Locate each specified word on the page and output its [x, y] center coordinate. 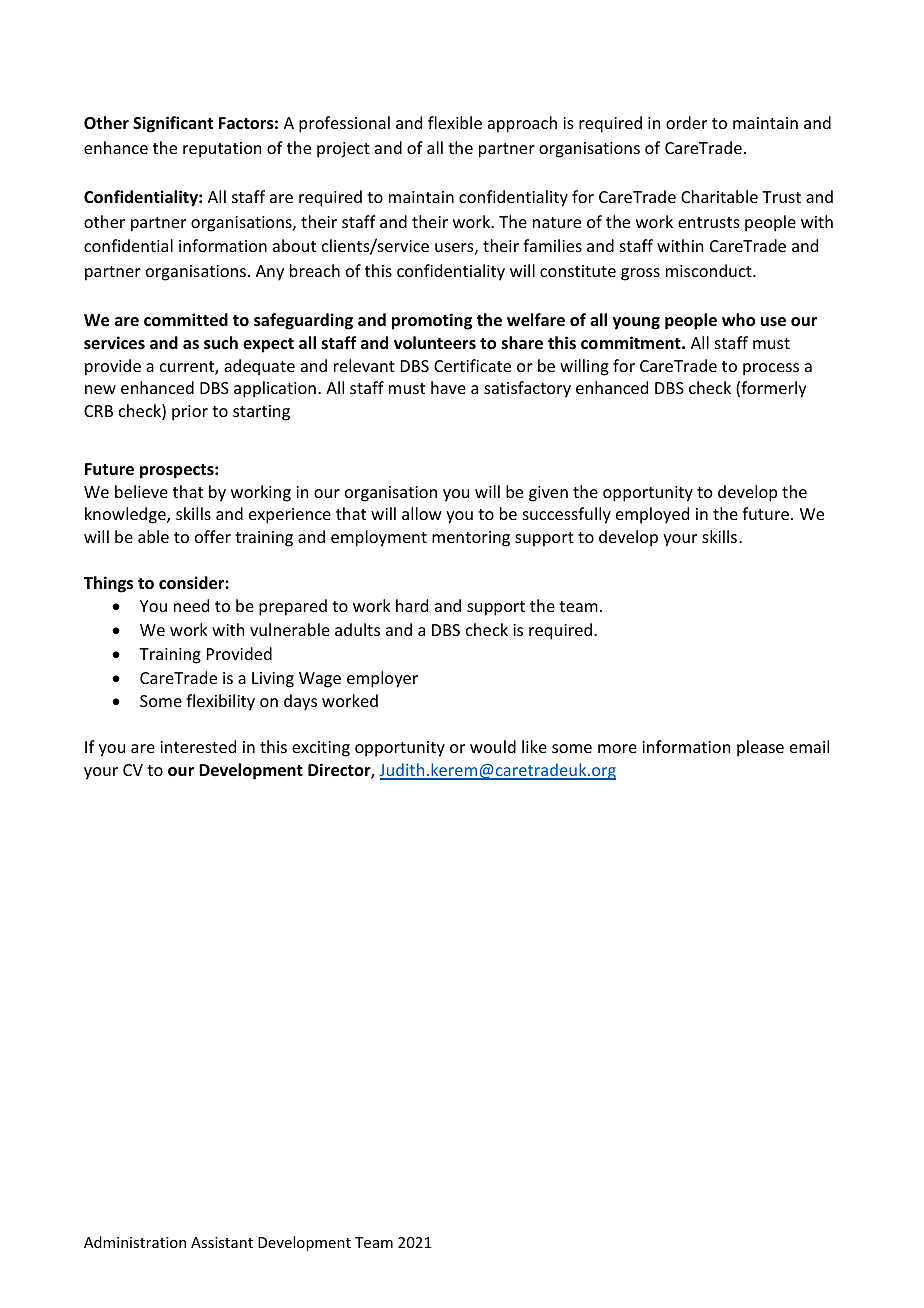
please [760, 748]
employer [382, 679]
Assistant [222, 1242]
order [686, 122]
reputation [222, 150]
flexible [455, 122]
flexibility [220, 702]
